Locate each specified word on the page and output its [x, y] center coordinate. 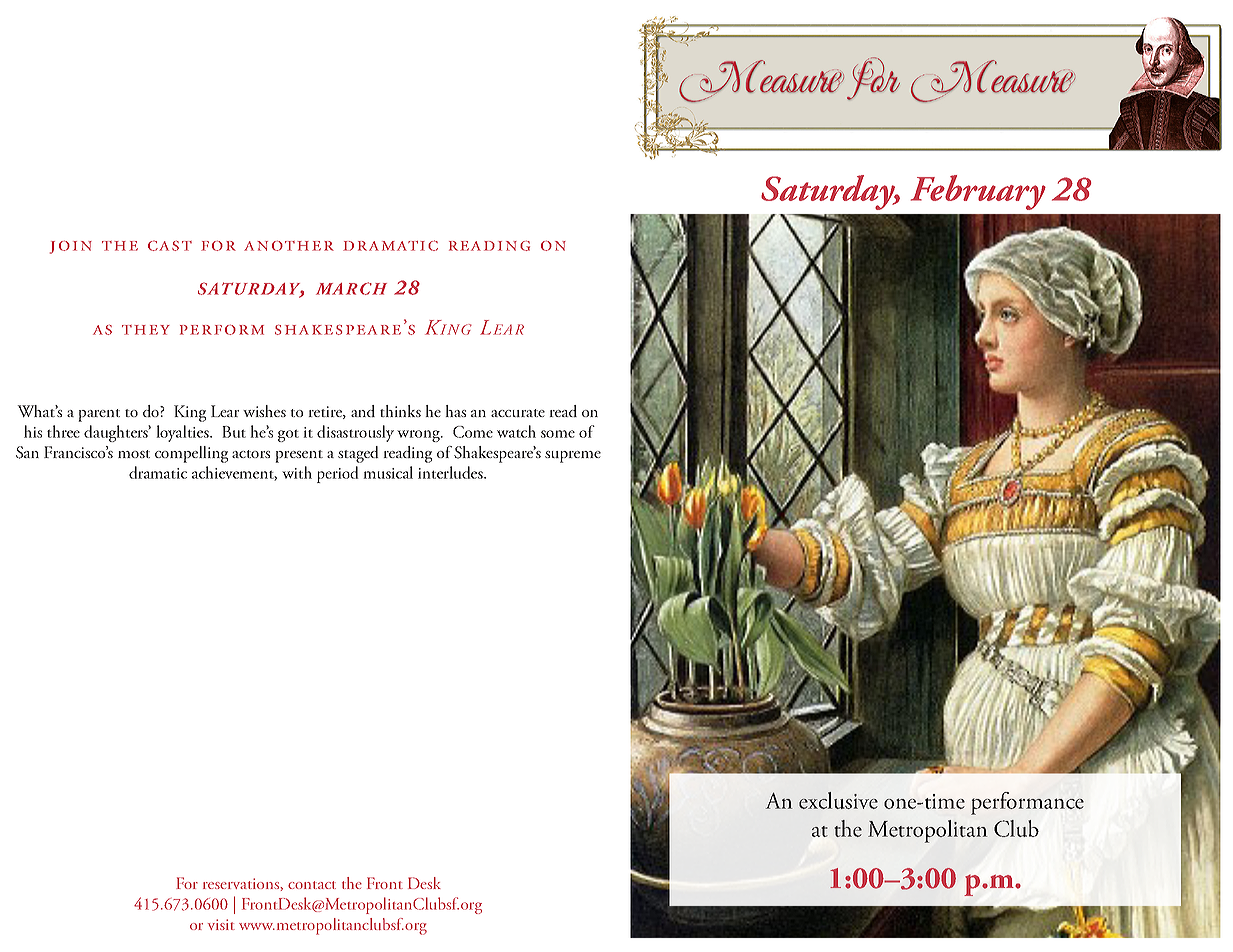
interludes [451, 472]
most [134, 454]
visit [221, 924]
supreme [573, 457]
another [289, 246]
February [978, 192]
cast [170, 245]
